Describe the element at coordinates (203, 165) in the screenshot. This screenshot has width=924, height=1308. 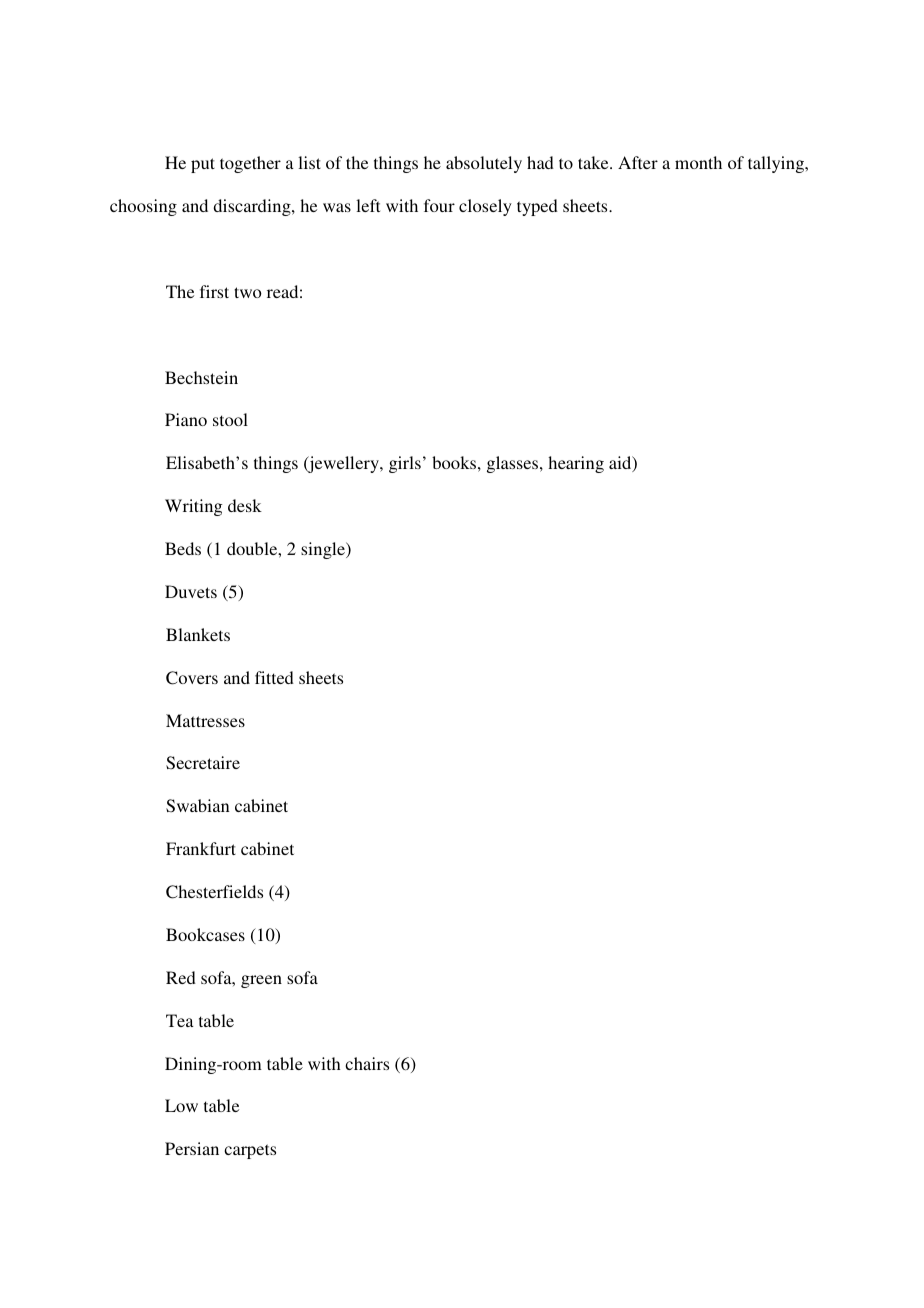
I see `put` at that location.
